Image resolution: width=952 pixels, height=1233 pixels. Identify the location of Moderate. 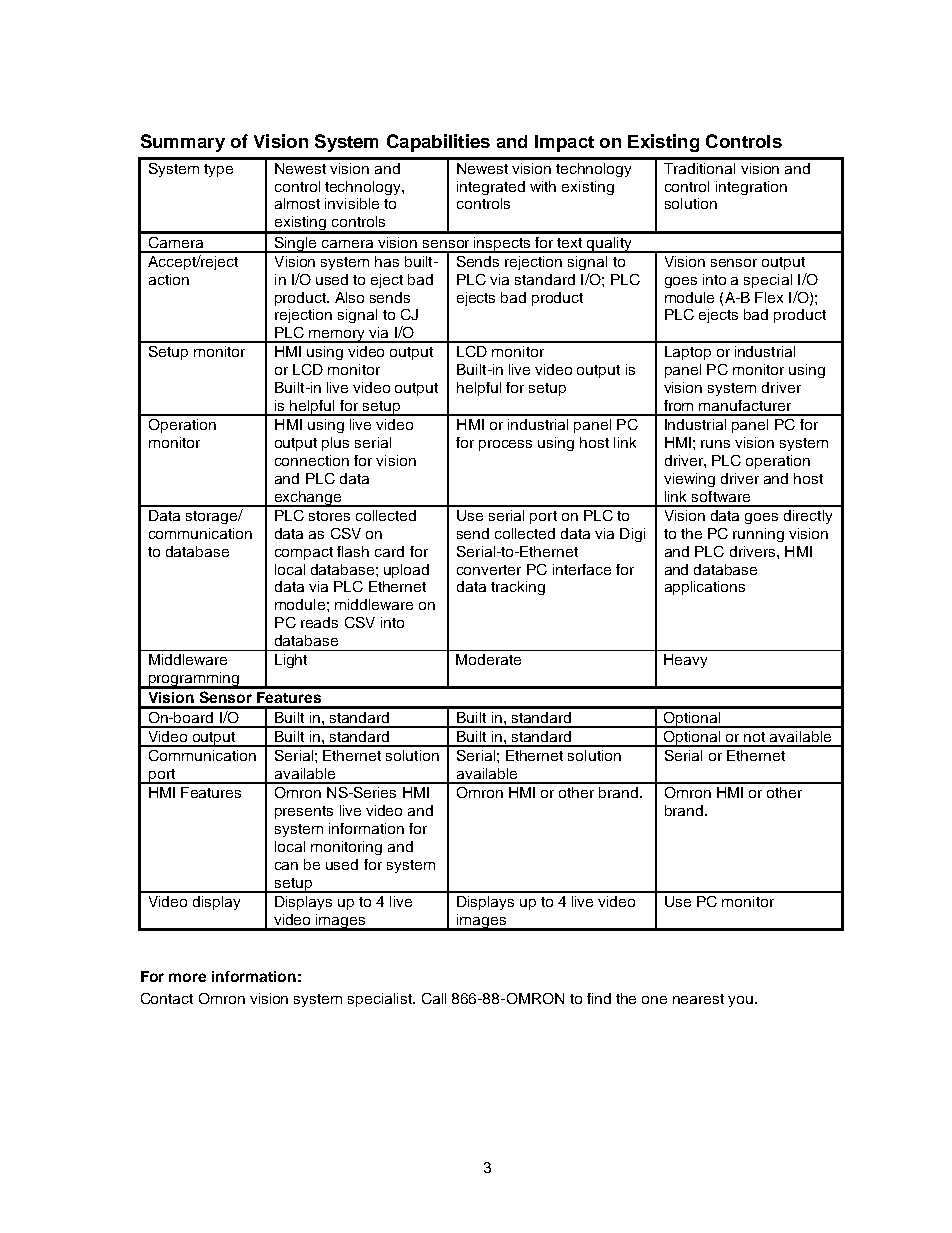
(488, 659).
